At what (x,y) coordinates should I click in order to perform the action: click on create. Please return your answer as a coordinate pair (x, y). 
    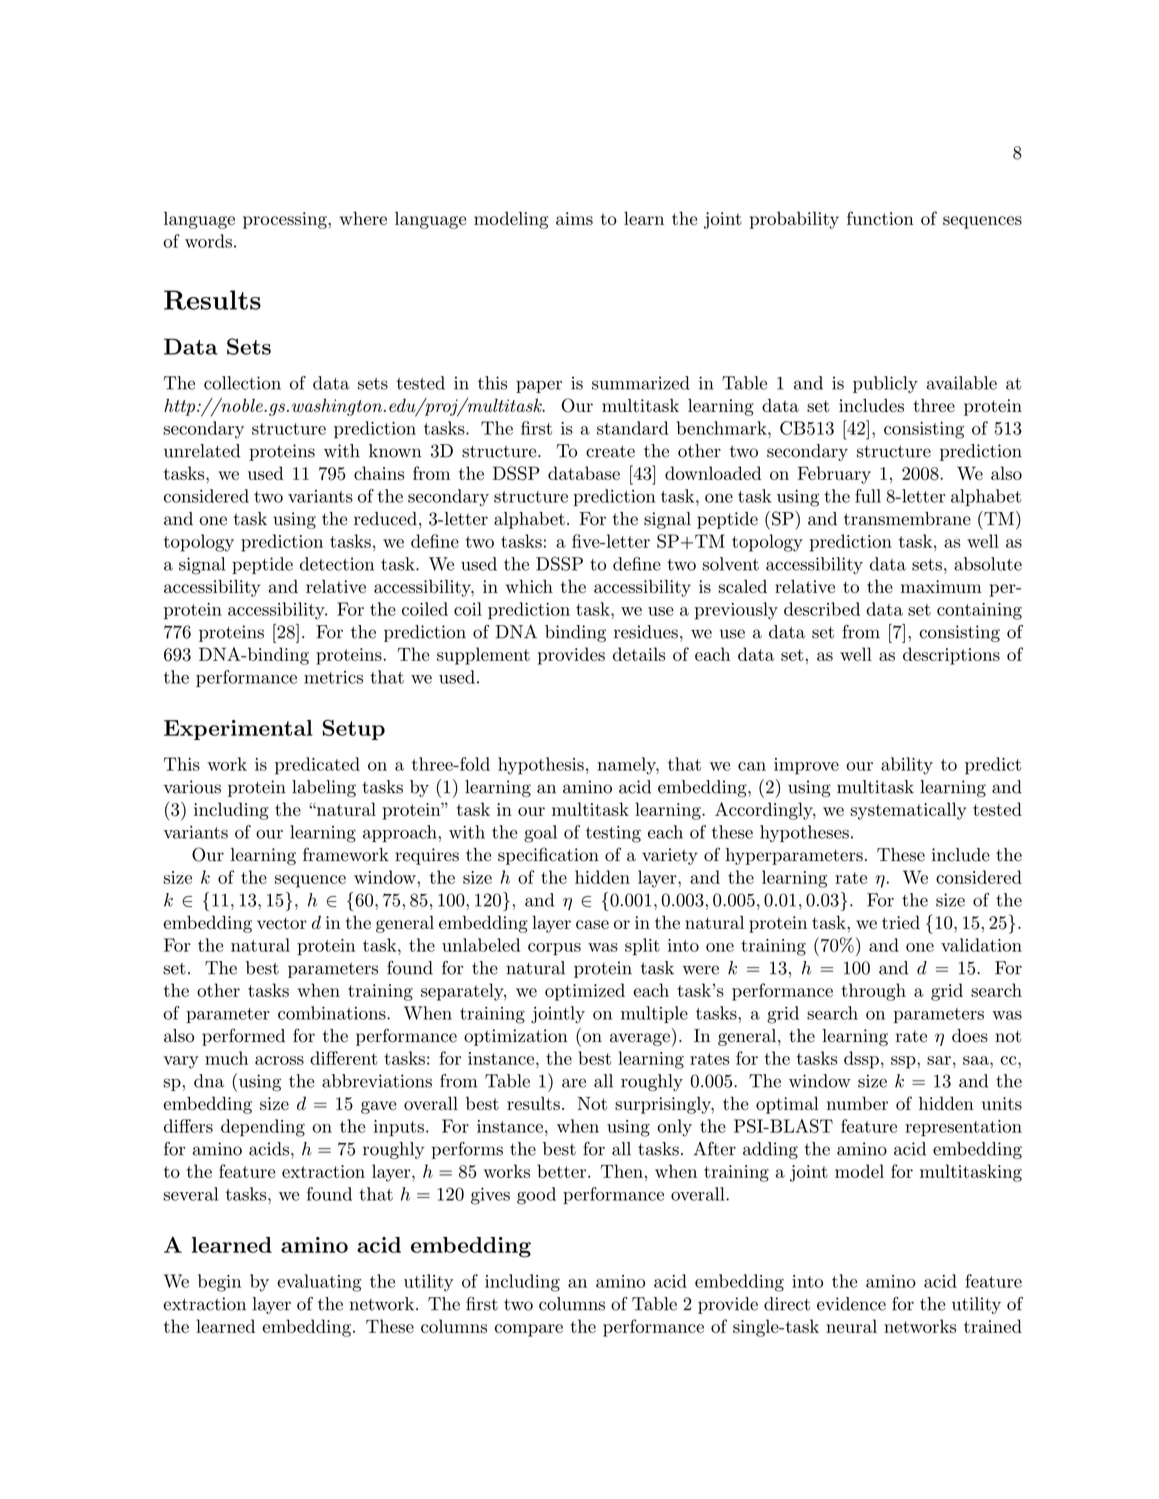
    Looking at the image, I should click on (610, 451).
